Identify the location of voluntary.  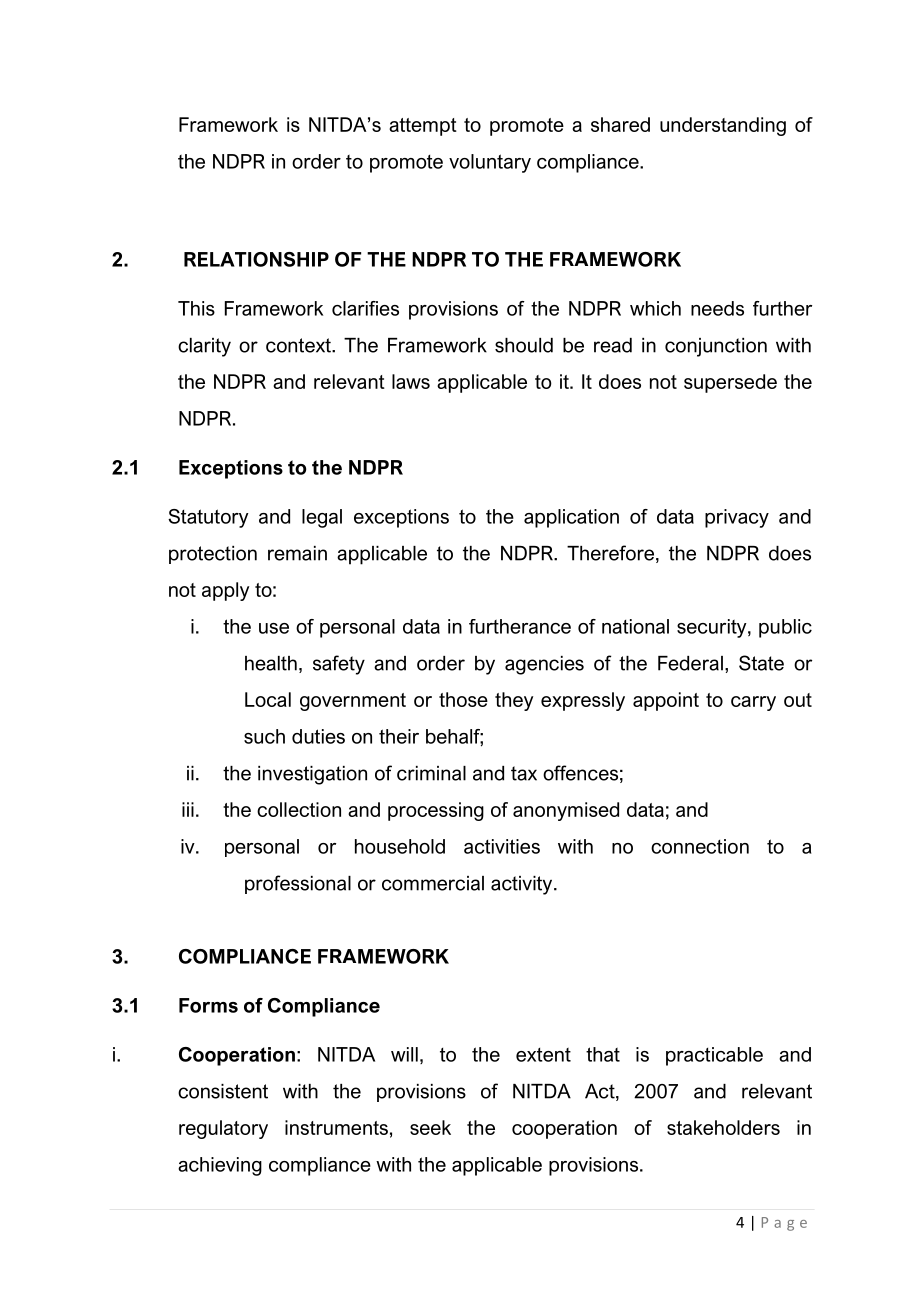
(490, 163).
